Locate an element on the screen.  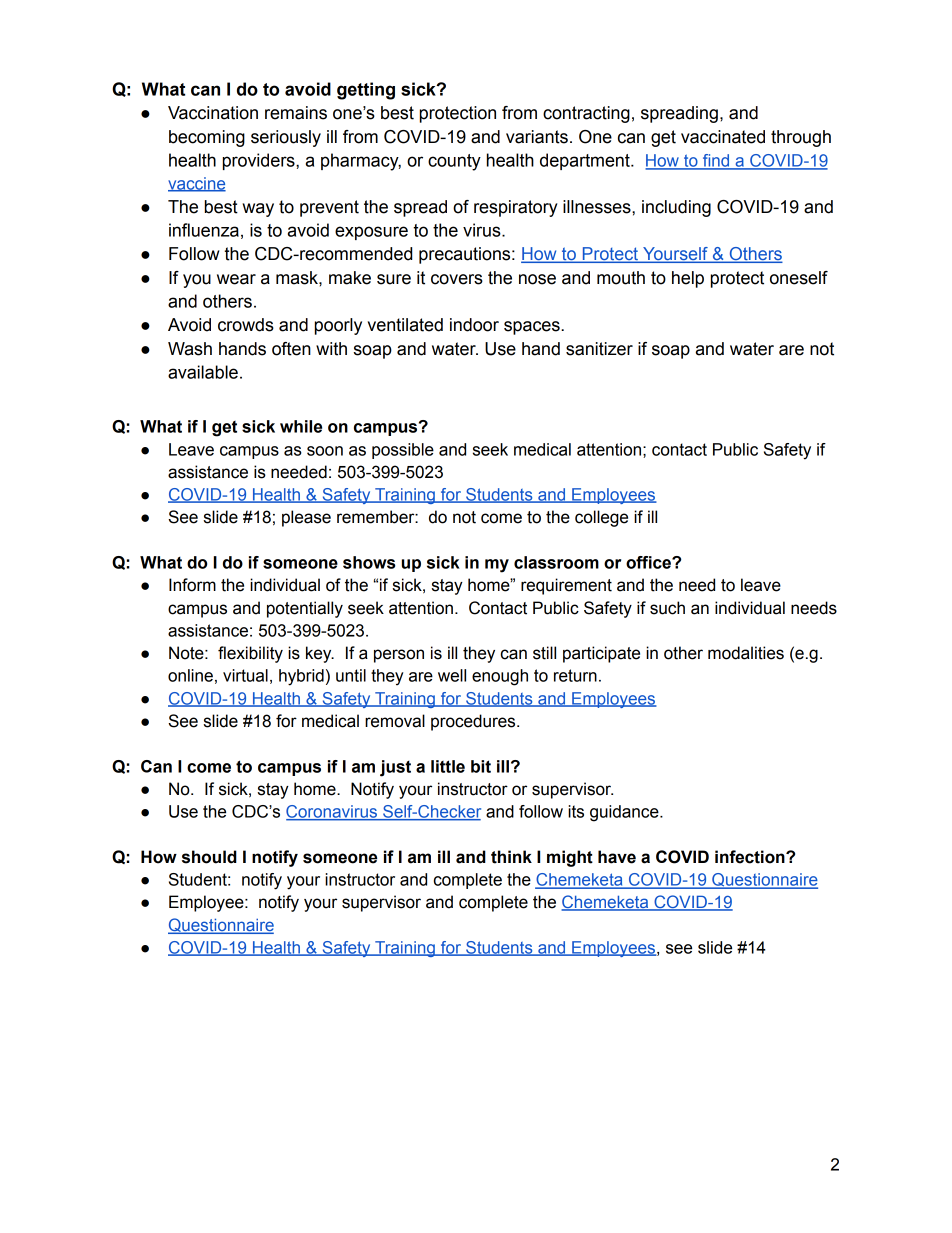
remains is located at coordinates (296, 113).
